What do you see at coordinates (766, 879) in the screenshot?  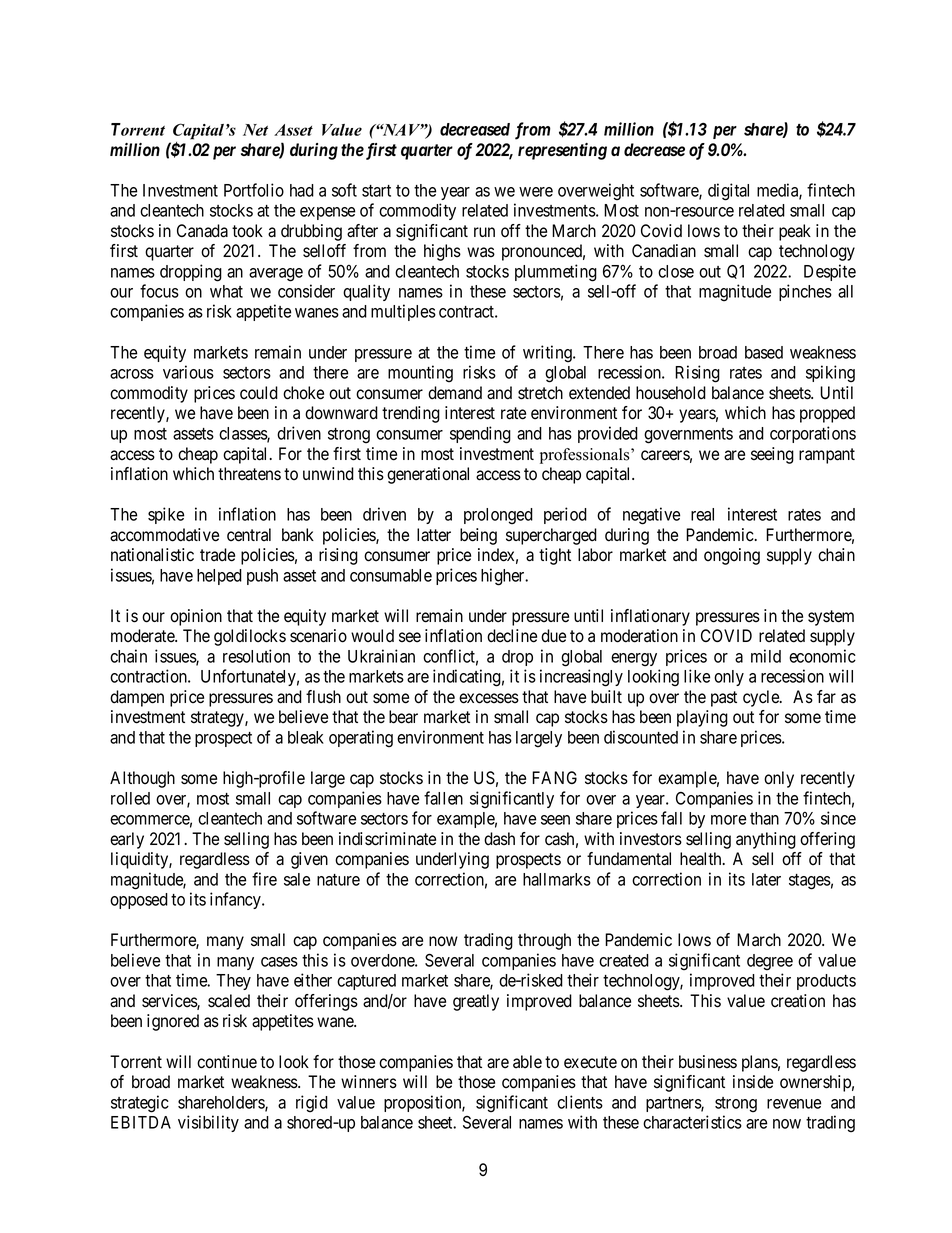 I see `later` at bounding box center [766, 879].
